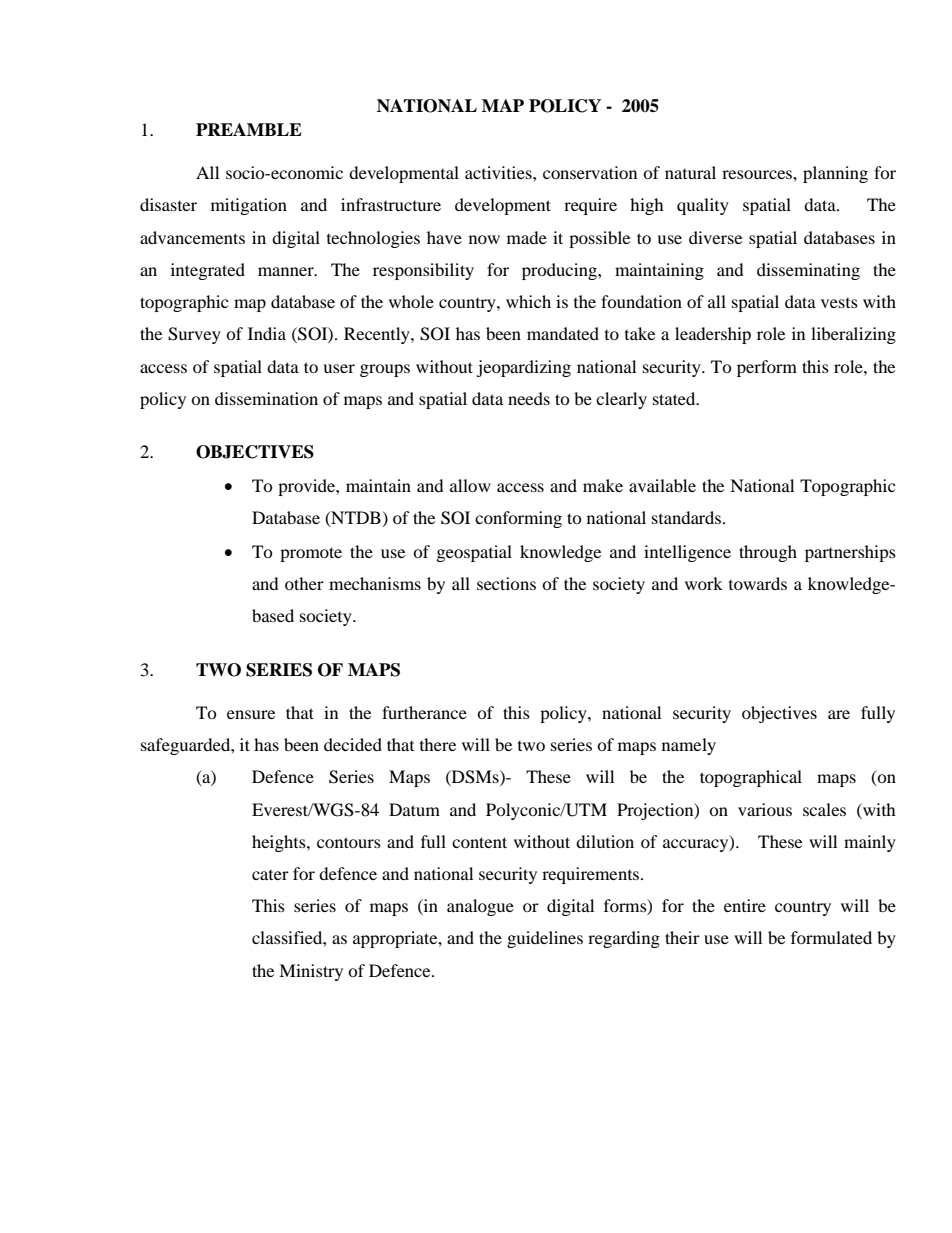 The width and height of the screenshot is (952, 1233). I want to click on planning, so click(835, 174).
